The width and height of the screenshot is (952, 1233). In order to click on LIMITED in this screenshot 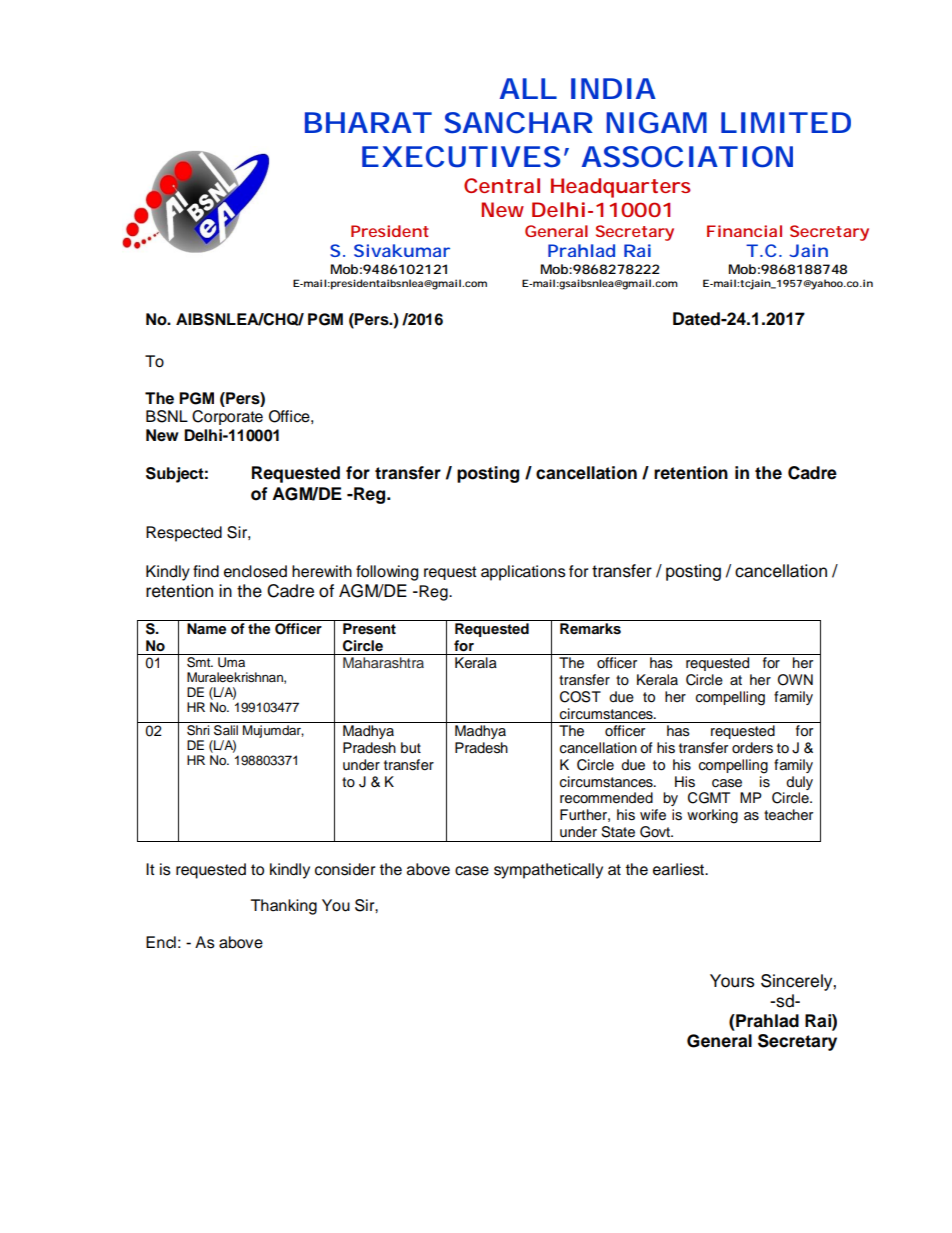, I will do `click(786, 122)`.
